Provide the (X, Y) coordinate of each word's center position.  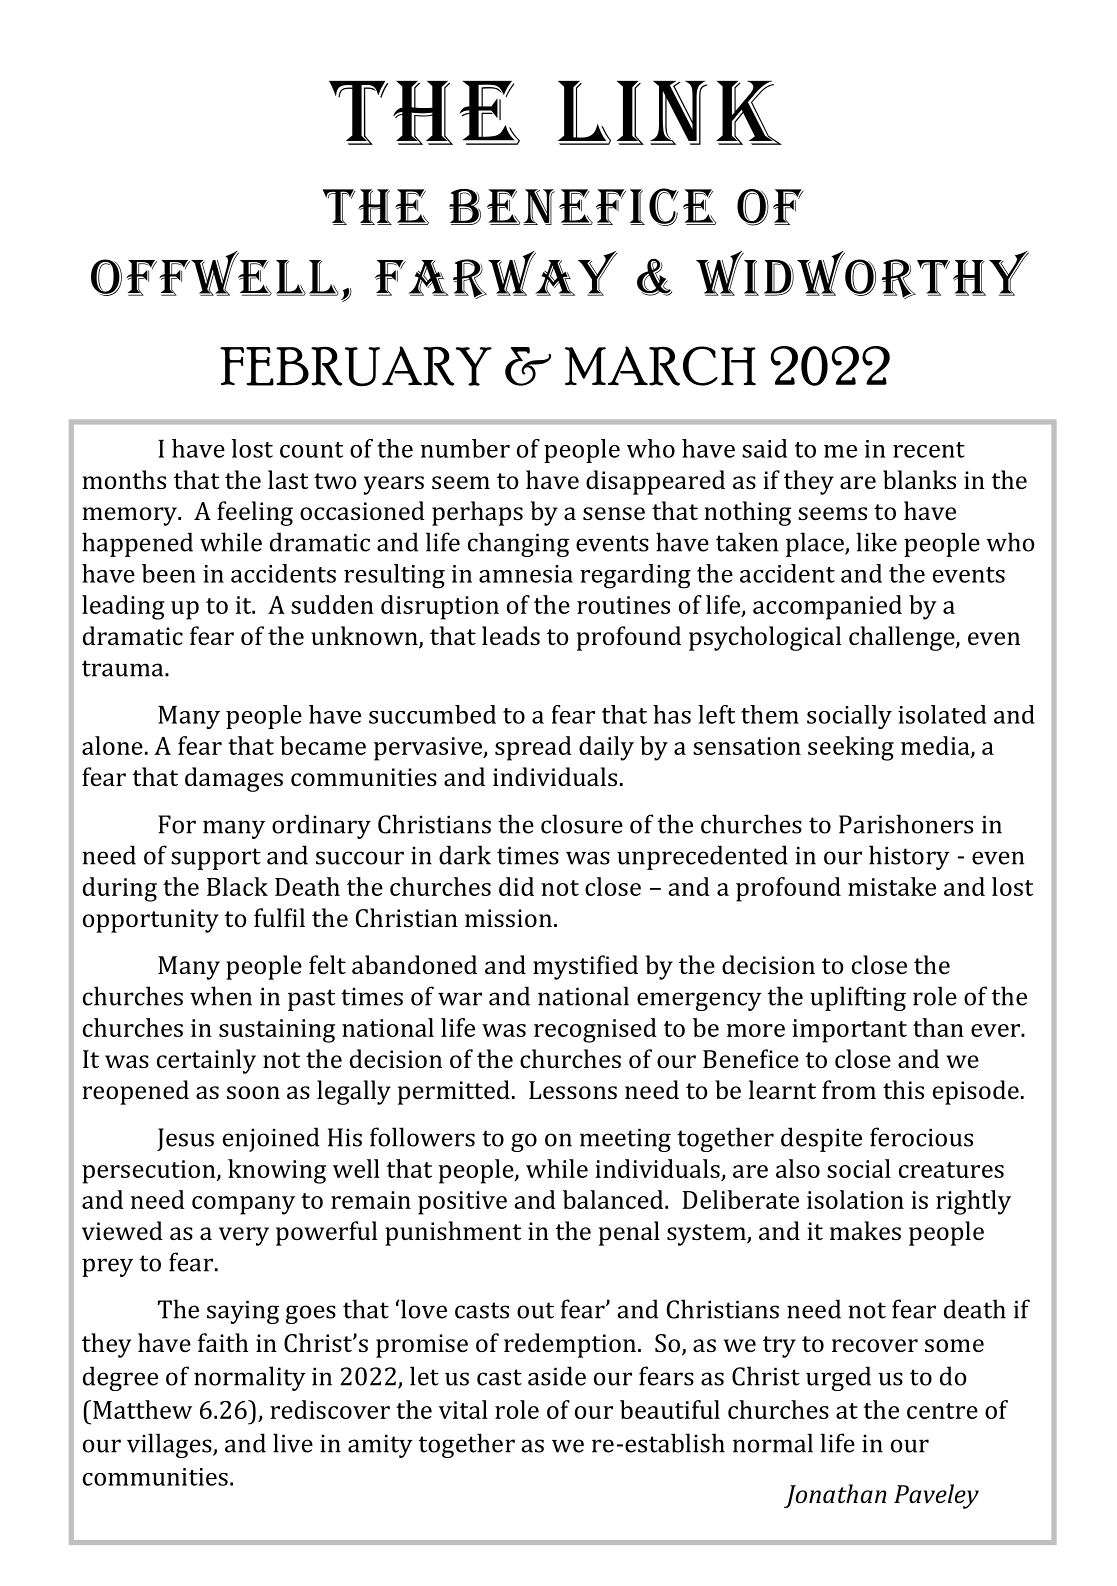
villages (170, 1445)
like (876, 542)
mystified (585, 967)
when (221, 996)
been (169, 573)
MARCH (660, 366)
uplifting (858, 998)
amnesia (526, 574)
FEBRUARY (356, 366)
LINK (670, 113)
